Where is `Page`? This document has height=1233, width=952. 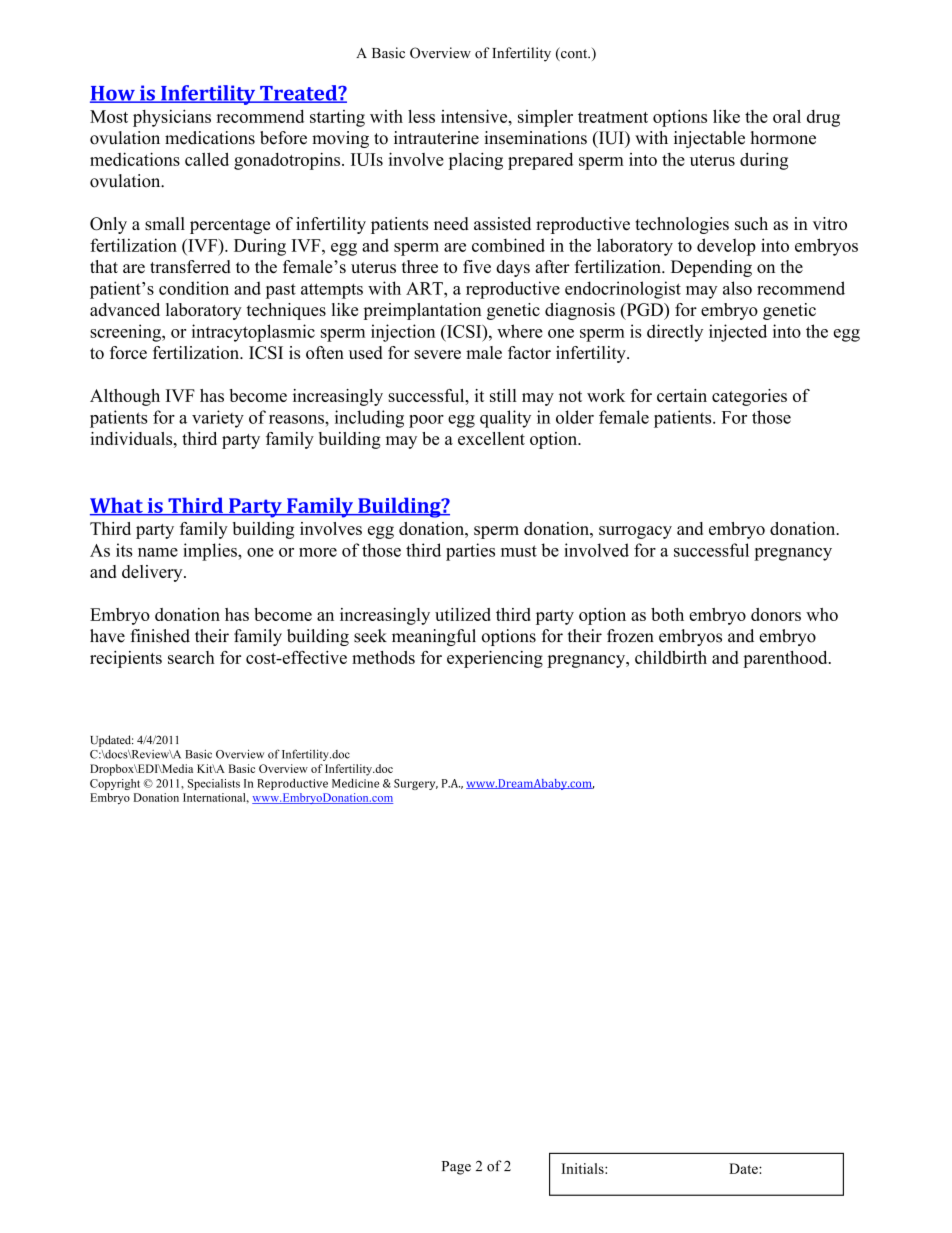 Page is located at coordinates (456, 1168).
